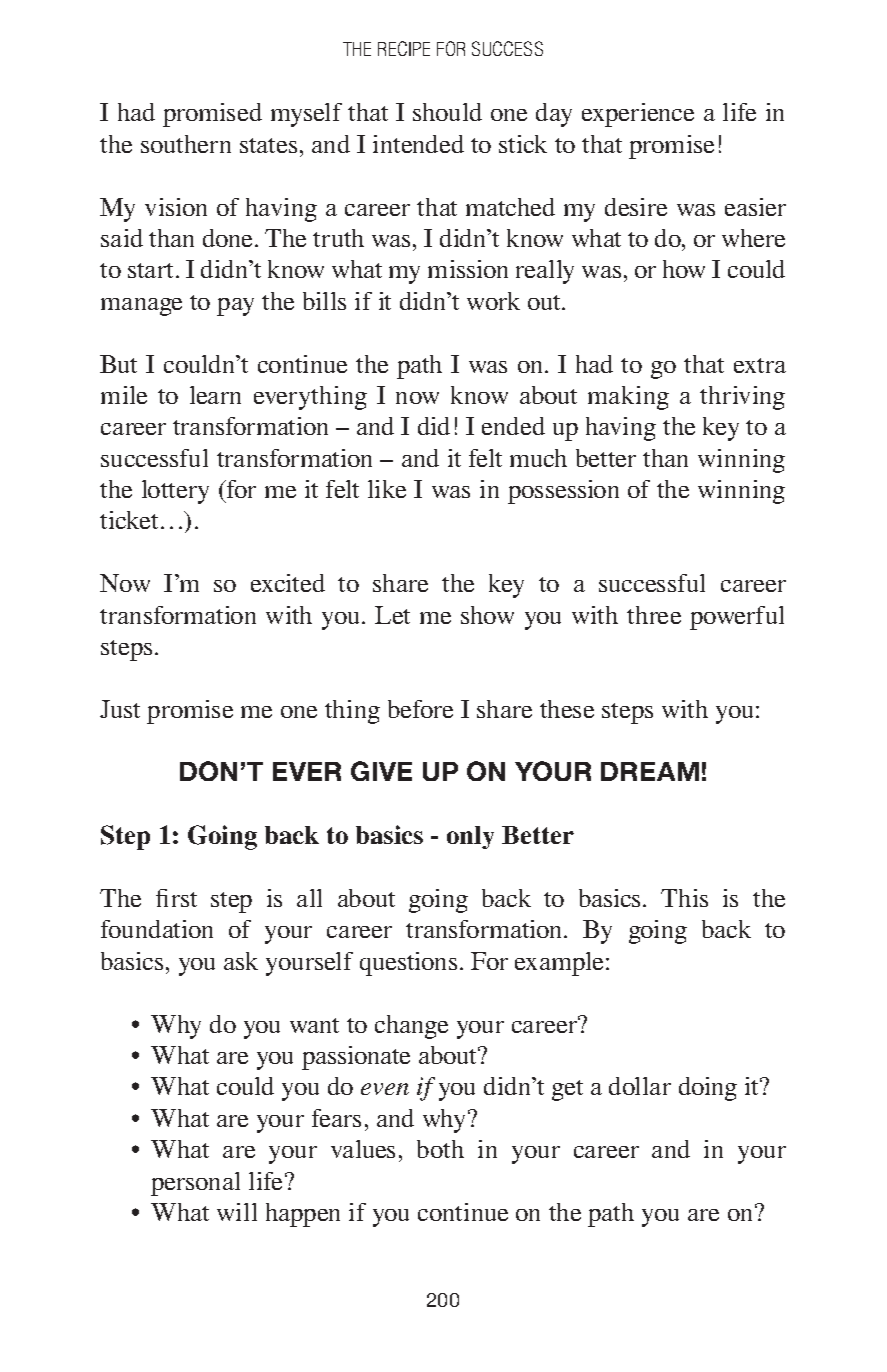 This document has width=887, height=1372. I want to click on only, so click(470, 837).
